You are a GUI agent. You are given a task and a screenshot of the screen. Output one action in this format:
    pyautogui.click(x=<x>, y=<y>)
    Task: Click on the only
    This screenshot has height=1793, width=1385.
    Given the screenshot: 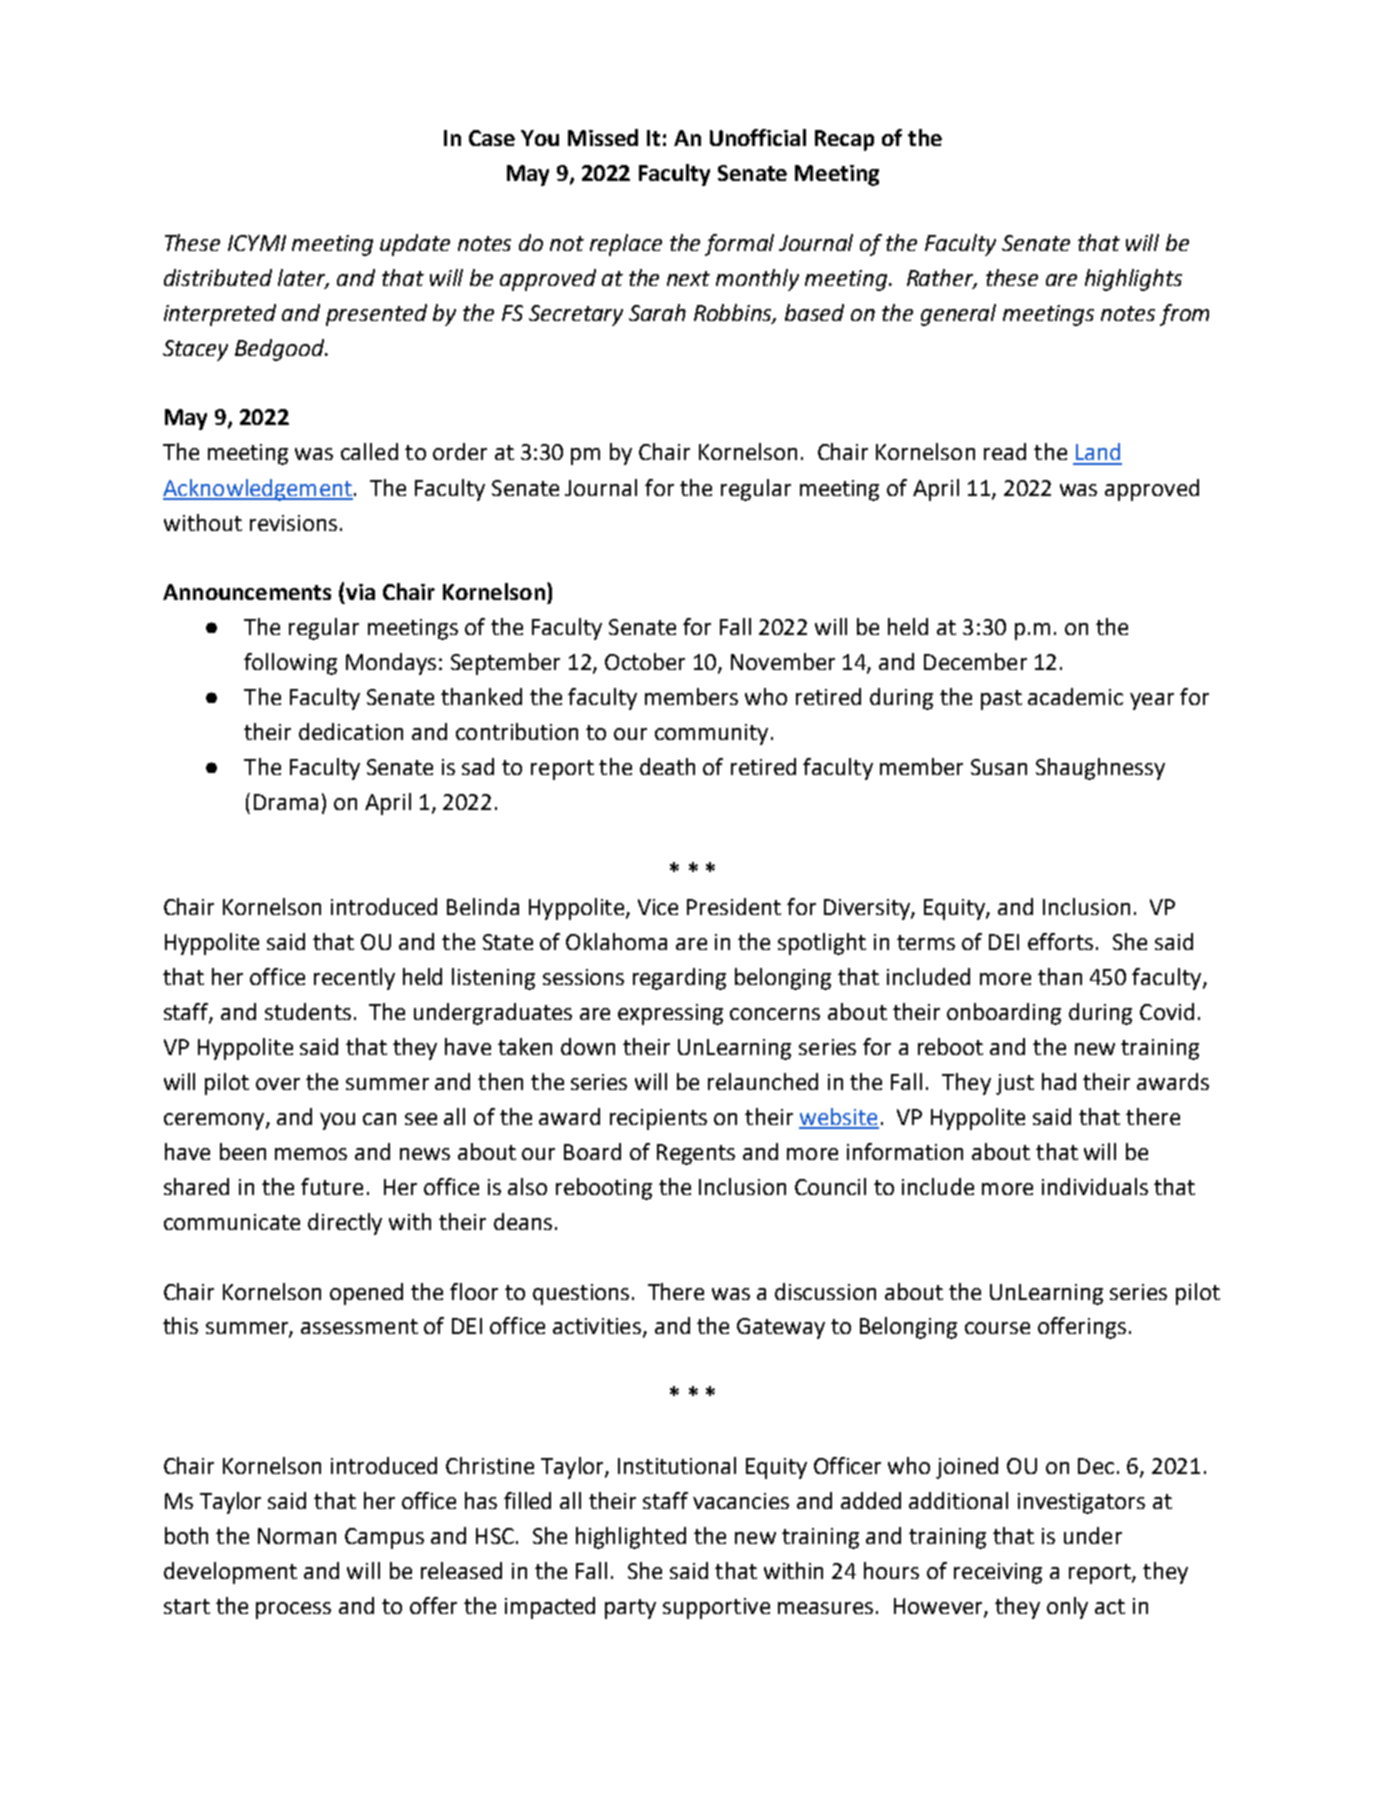 What is the action you would take?
    pyautogui.click(x=1067, y=1608)
